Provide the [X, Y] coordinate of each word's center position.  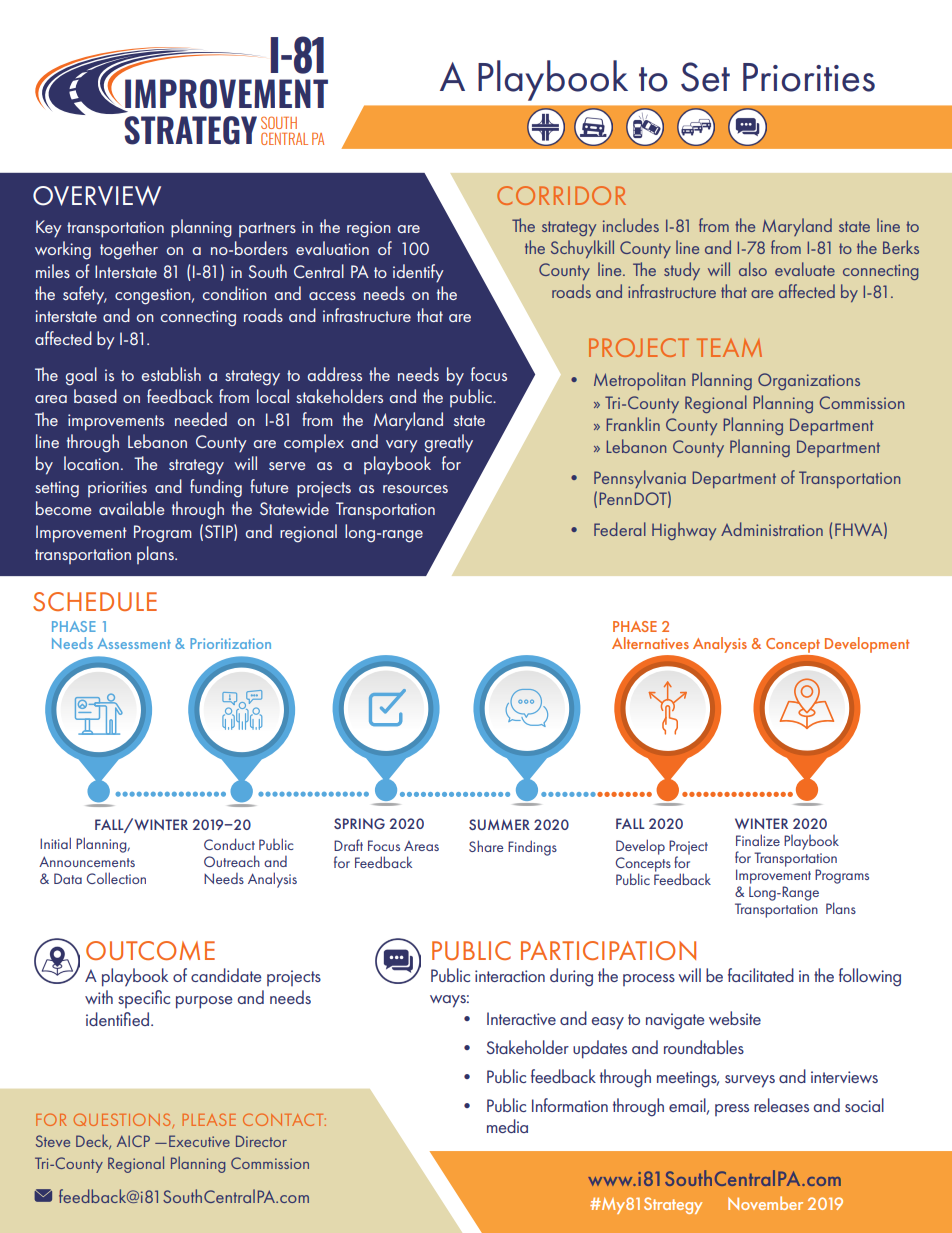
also [753, 269]
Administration [772, 529]
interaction [510, 976]
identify [418, 273]
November [765, 1203]
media [507, 1126]
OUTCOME [150, 950]
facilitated [761, 975]
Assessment [134, 643]
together [129, 250]
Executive [199, 1141]
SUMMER [499, 824]
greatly [449, 443]
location [91, 463]
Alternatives [650, 643]
